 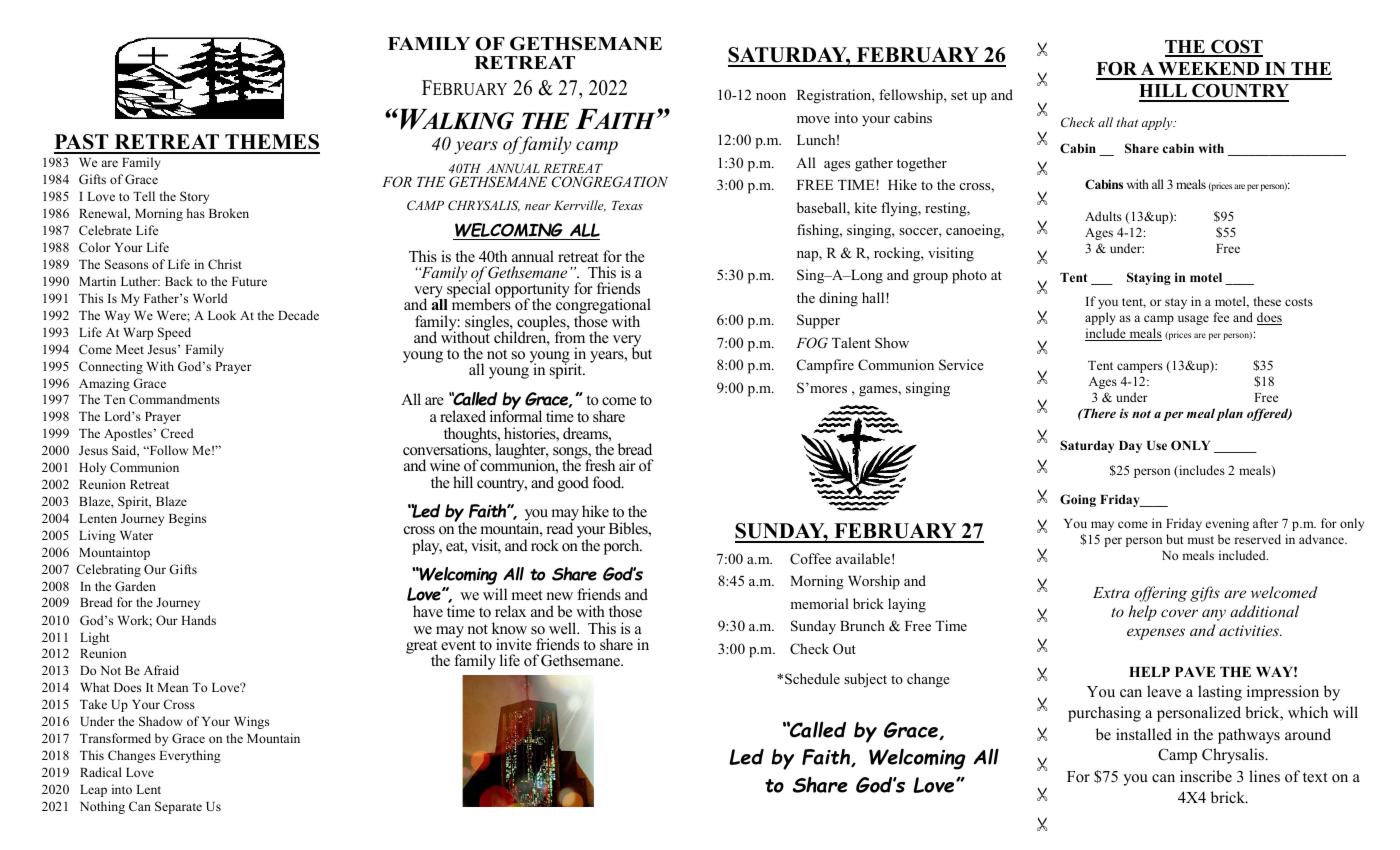 I want to click on noon, so click(x=771, y=96).
